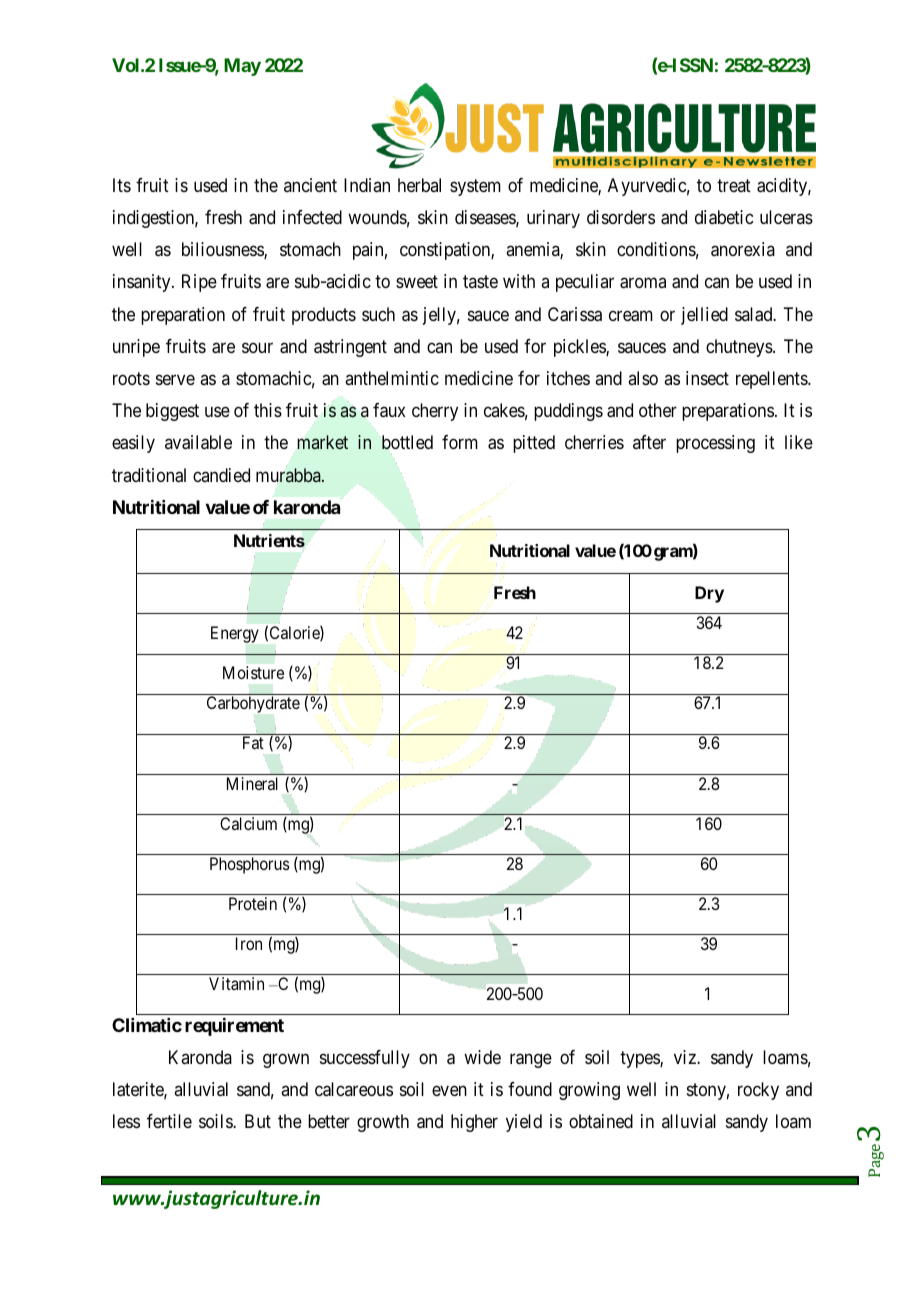 The width and height of the screenshot is (924, 1308). Describe the element at coordinates (460, 442) in the screenshot. I see `form` at that location.
